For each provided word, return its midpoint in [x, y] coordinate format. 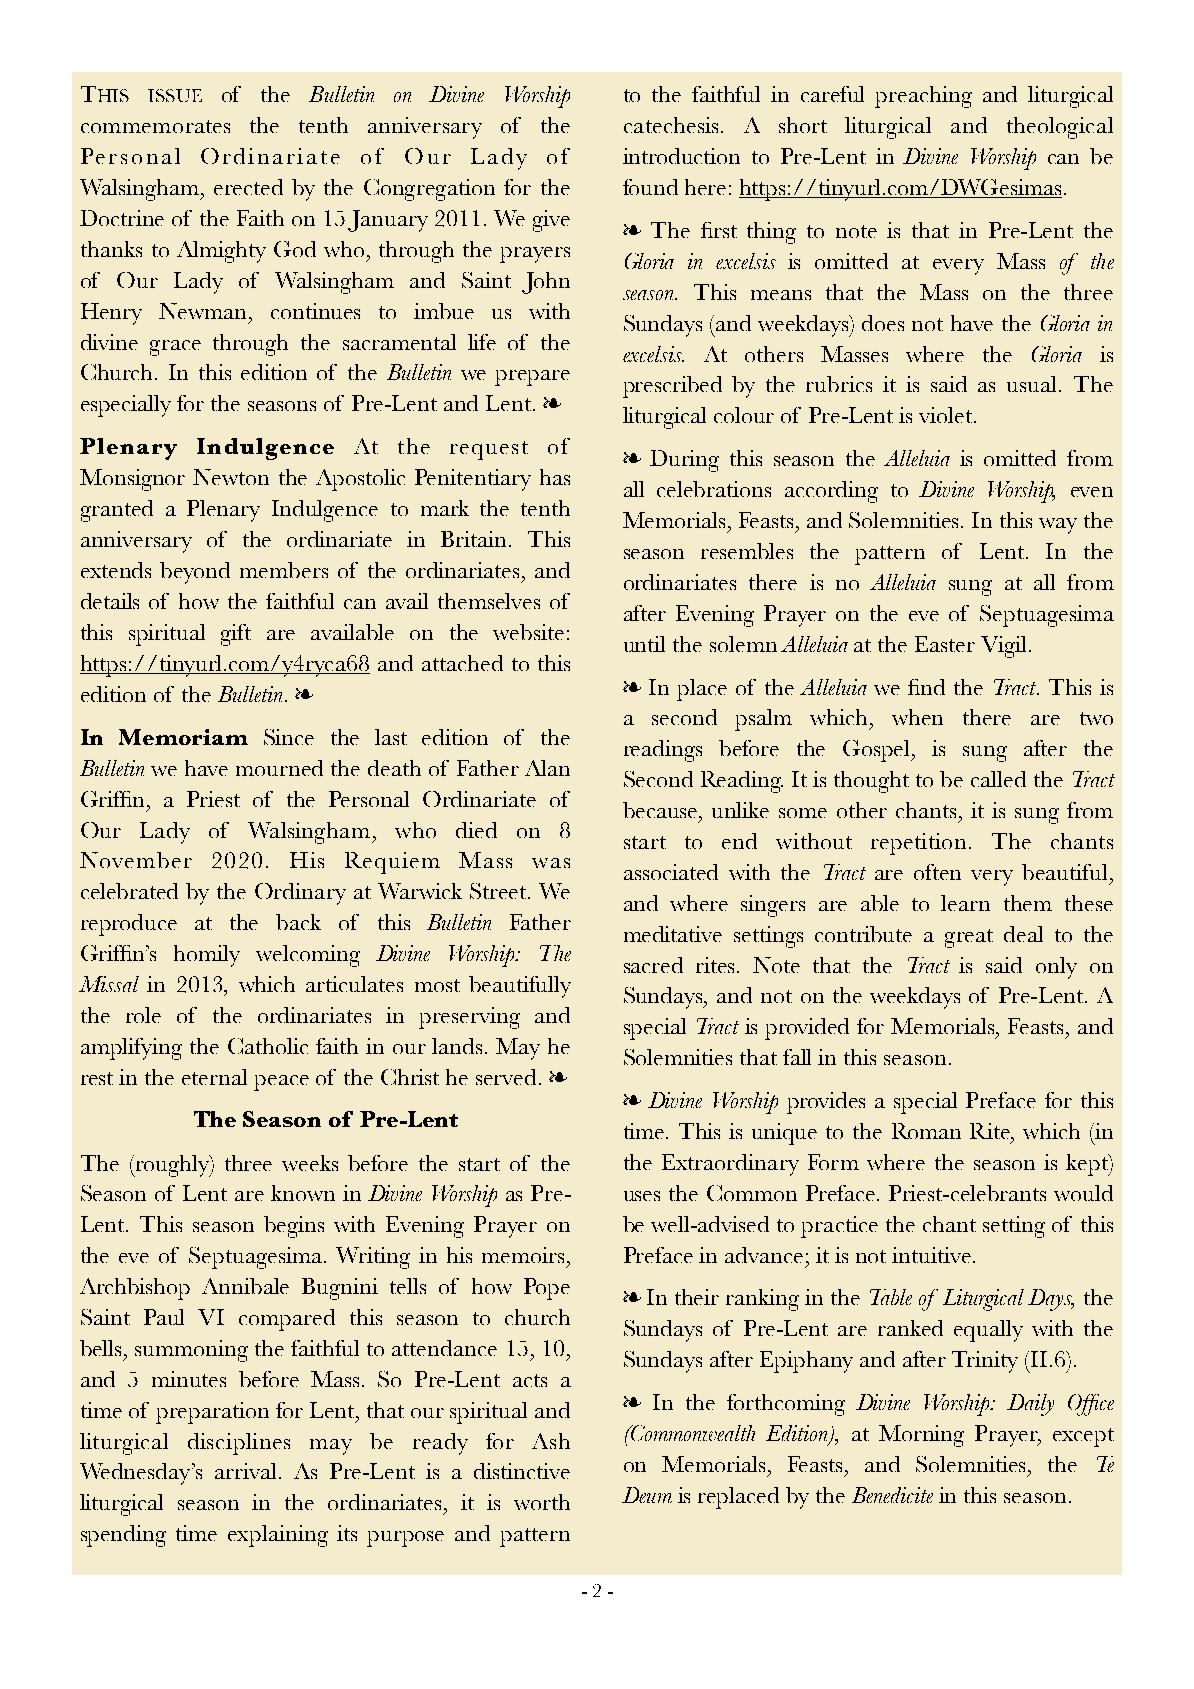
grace [175, 348]
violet [947, 415]
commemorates [155, 126]
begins [294, 1227]
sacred [653, 965]
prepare [532, 378]
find [926, 687]
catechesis [671, 125]
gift [236, 635]
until [644, 644]
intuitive [933, 1255]
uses [642, 1196]
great [969, 938]
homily [207, 956]
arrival [245, 1471]
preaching [923, 97]
